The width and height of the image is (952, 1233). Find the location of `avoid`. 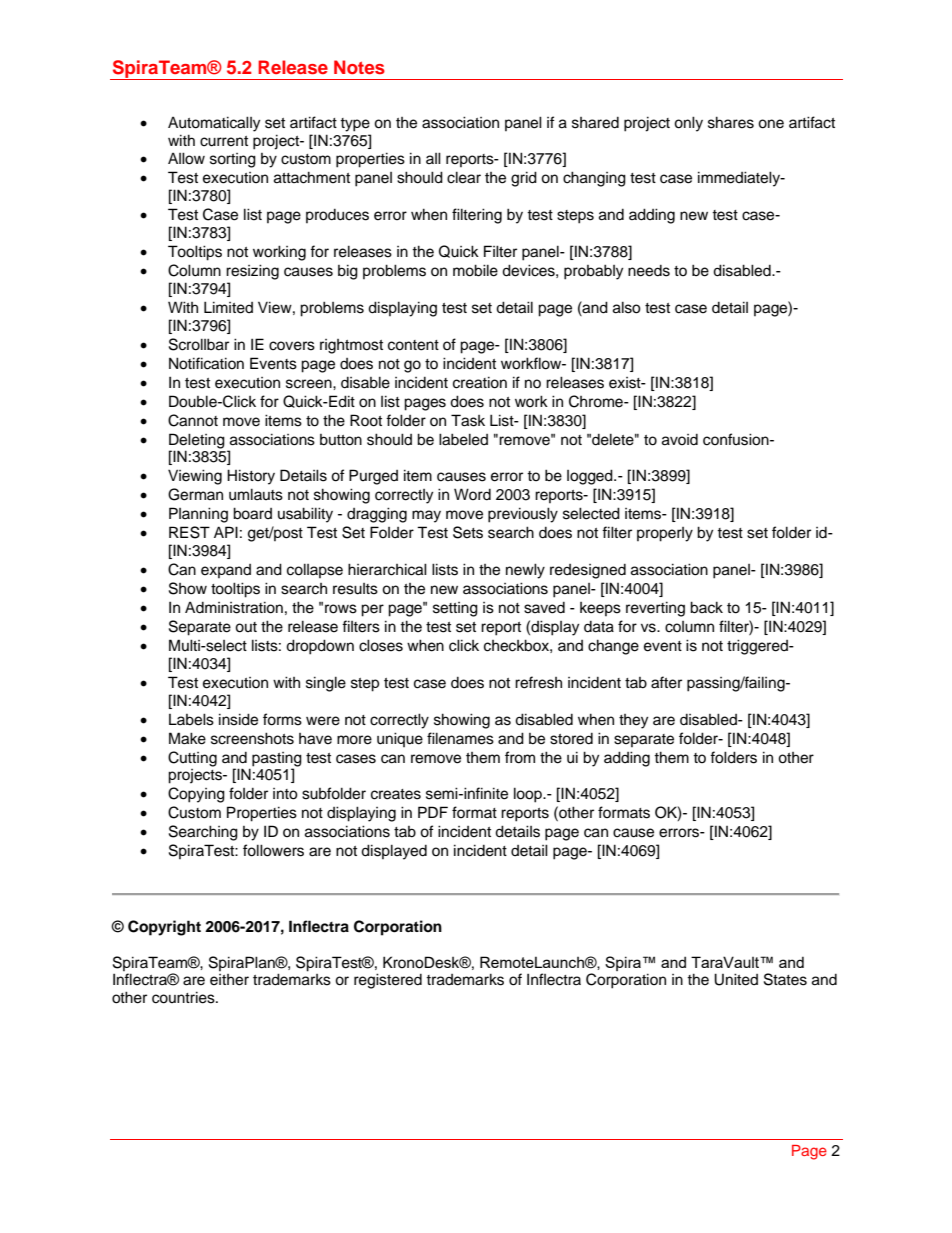

avoid is located at coordinates (680, 440).
